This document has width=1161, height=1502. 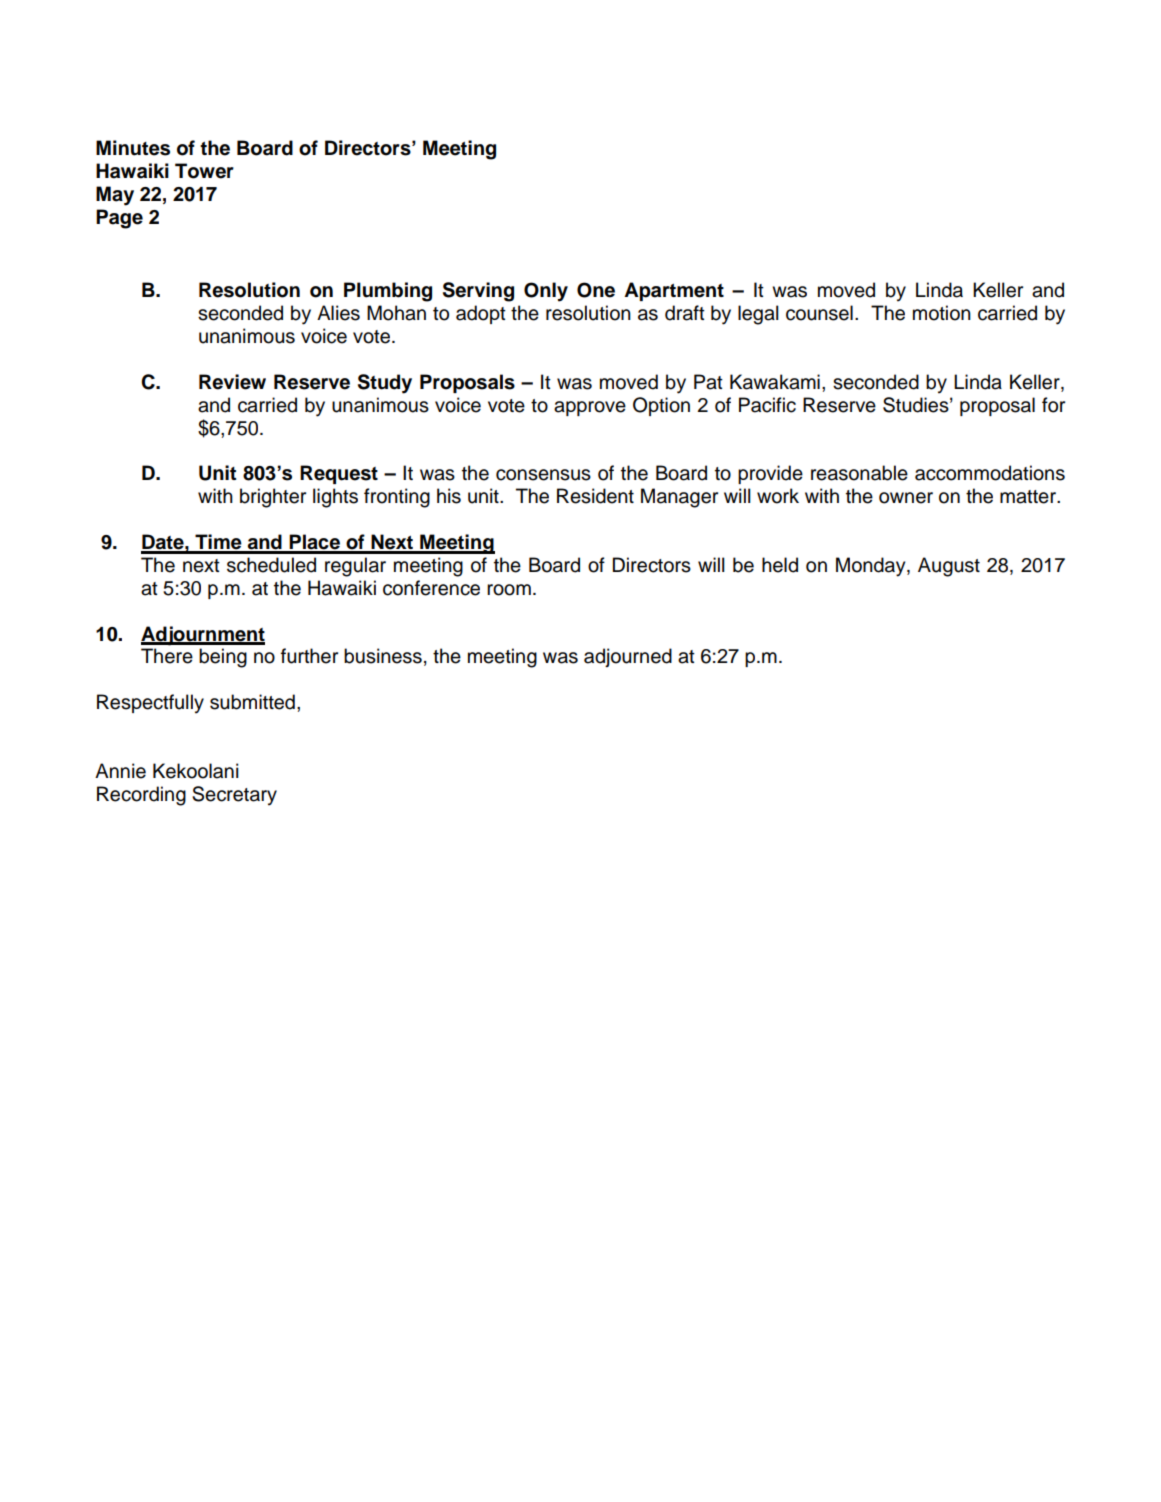 I want to click on One, so click(x=596, y=290).
